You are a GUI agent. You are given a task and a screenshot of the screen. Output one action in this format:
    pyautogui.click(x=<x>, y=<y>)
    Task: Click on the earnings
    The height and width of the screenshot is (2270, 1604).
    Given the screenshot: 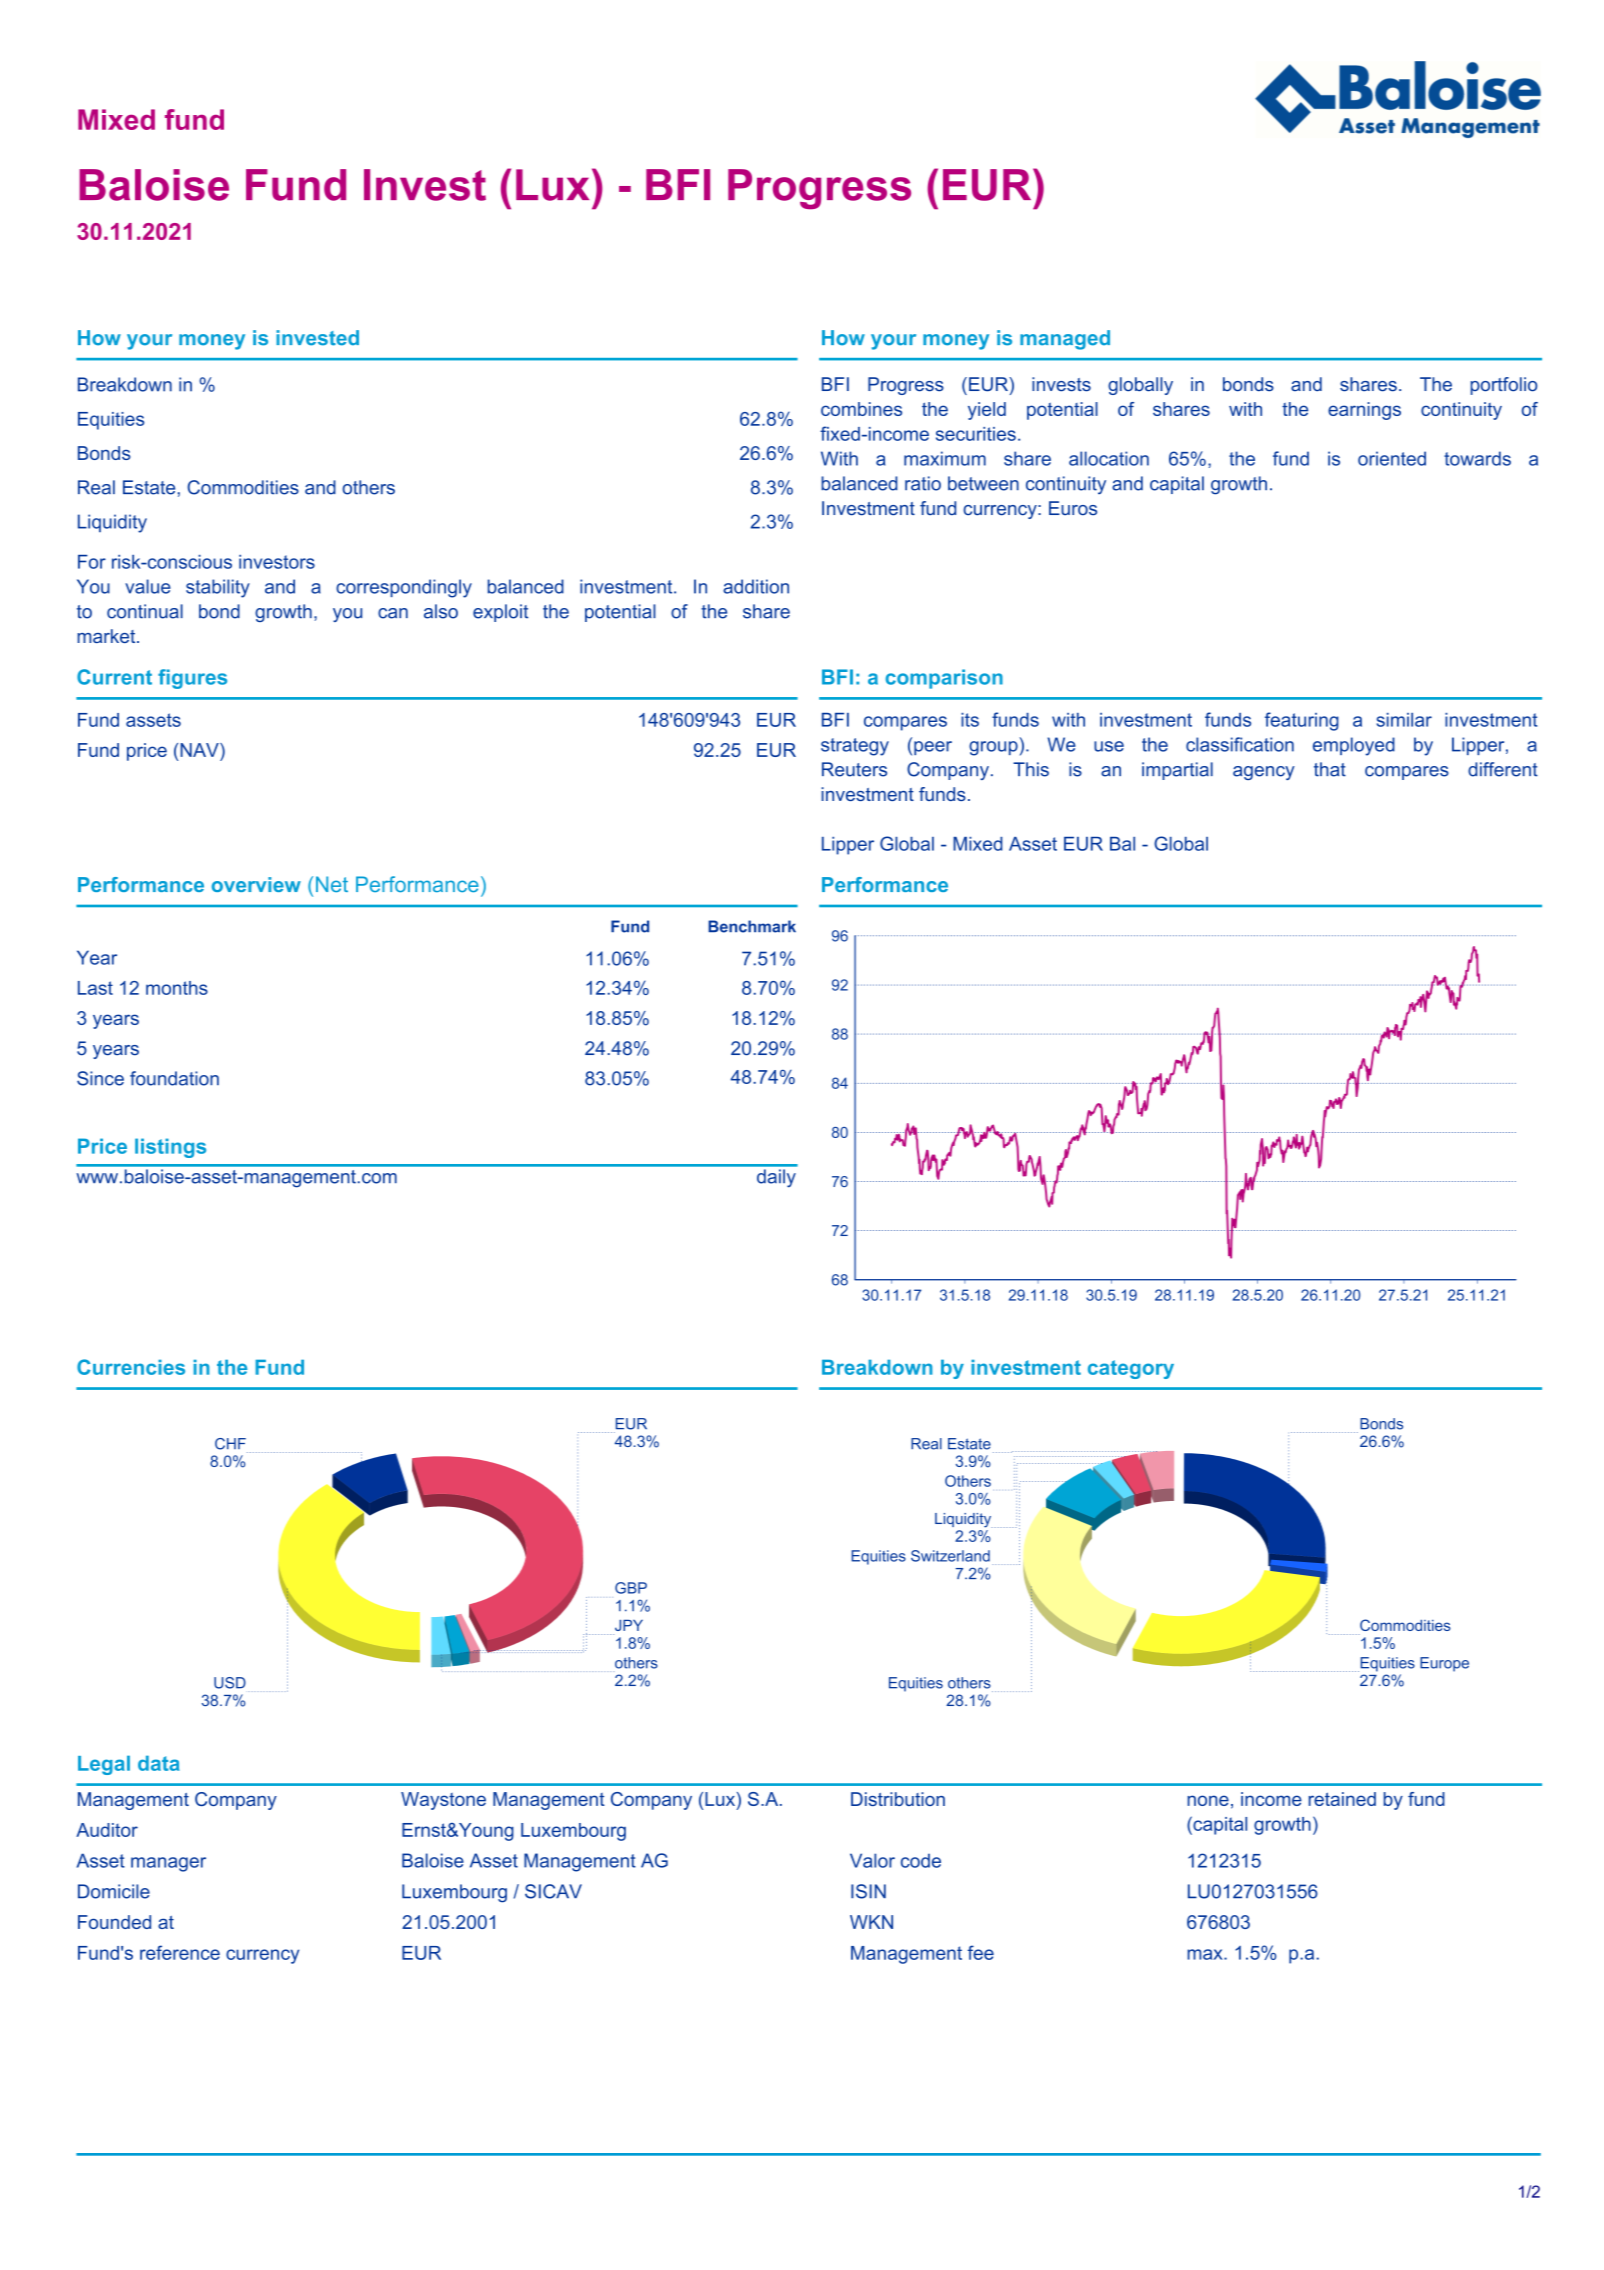 What is the action you would take?
    pyautogui.click(x=1364, y=411)
